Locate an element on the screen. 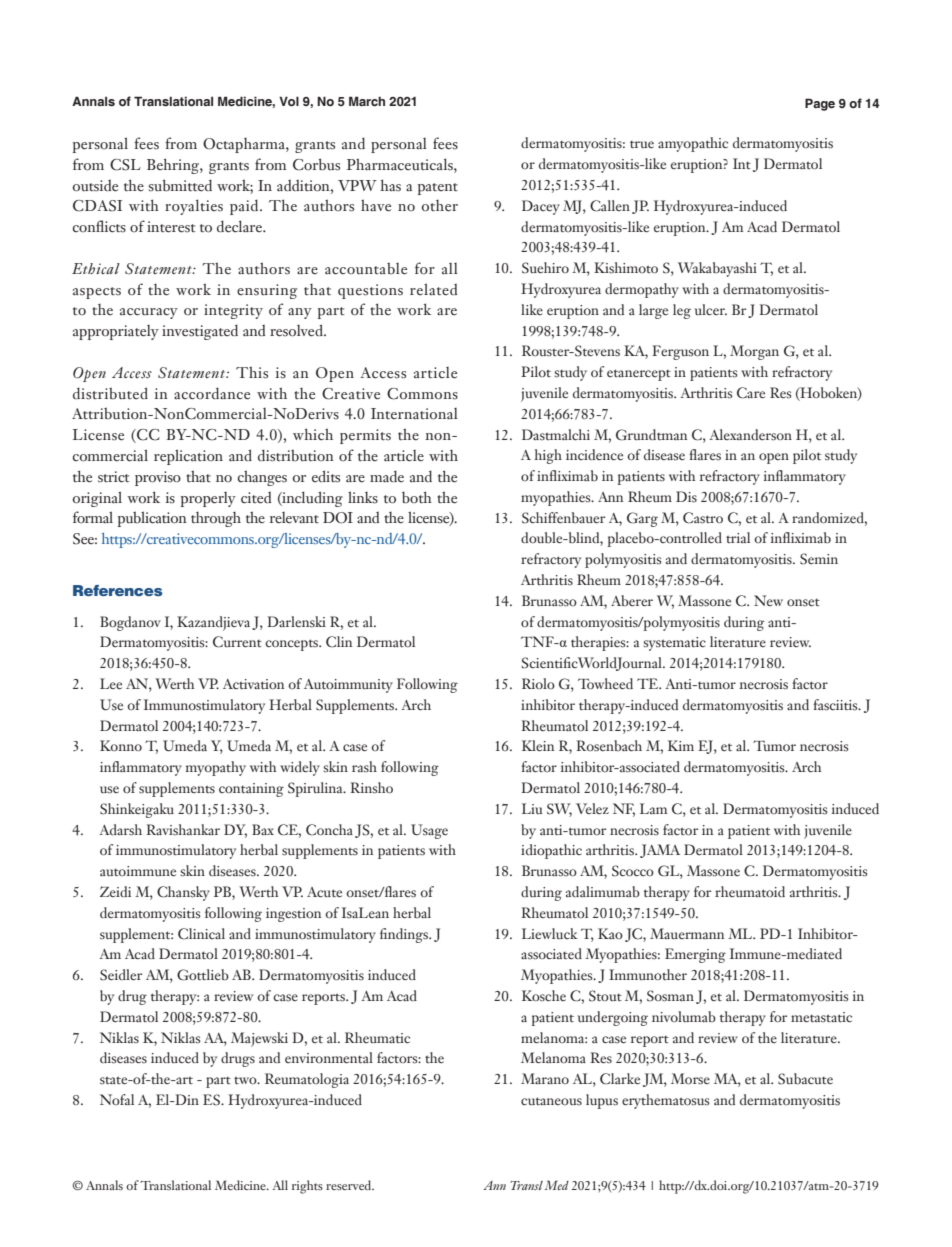  submitted is located at coordinates (180, 185).
